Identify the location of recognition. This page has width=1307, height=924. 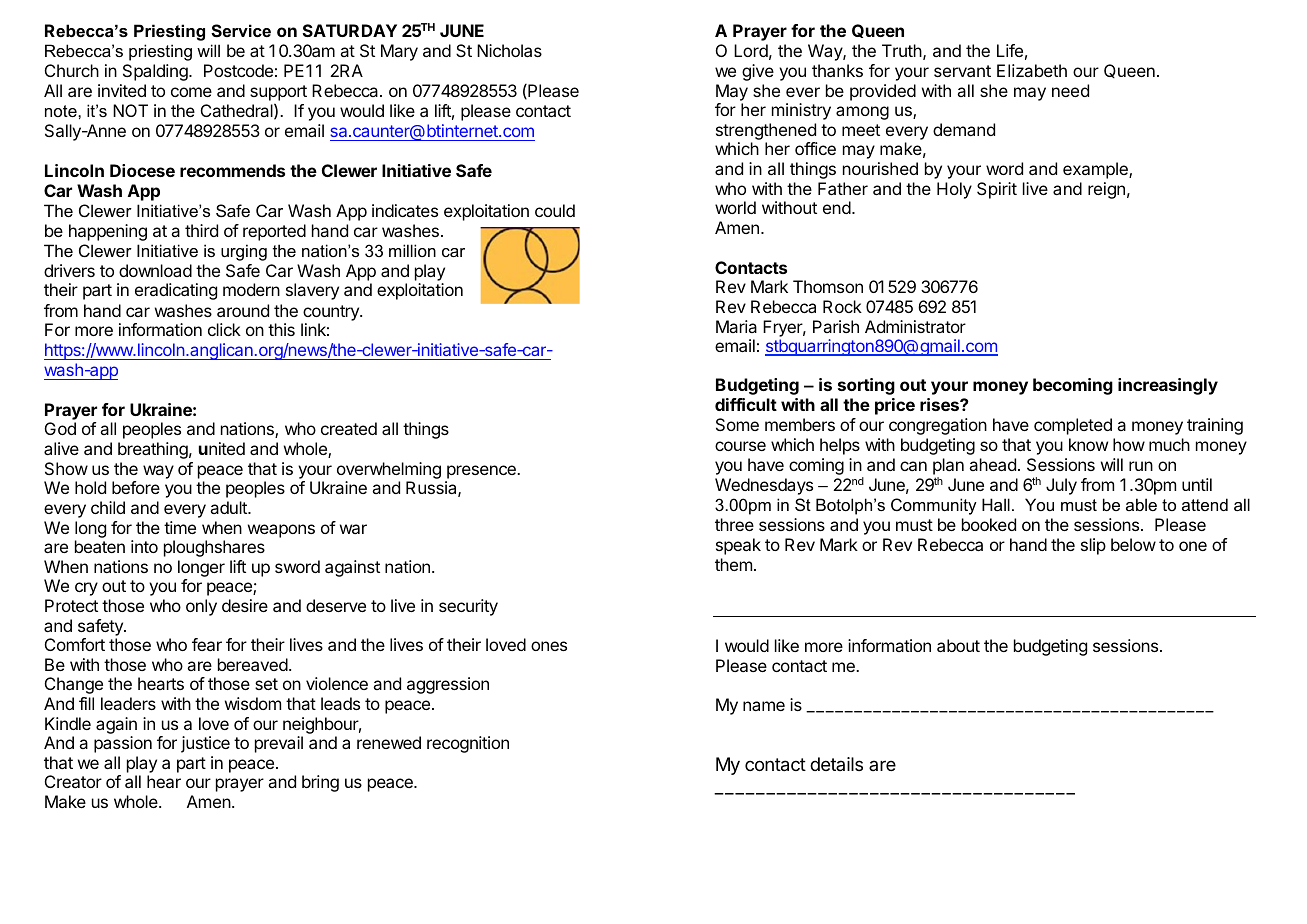
(468, 744).
